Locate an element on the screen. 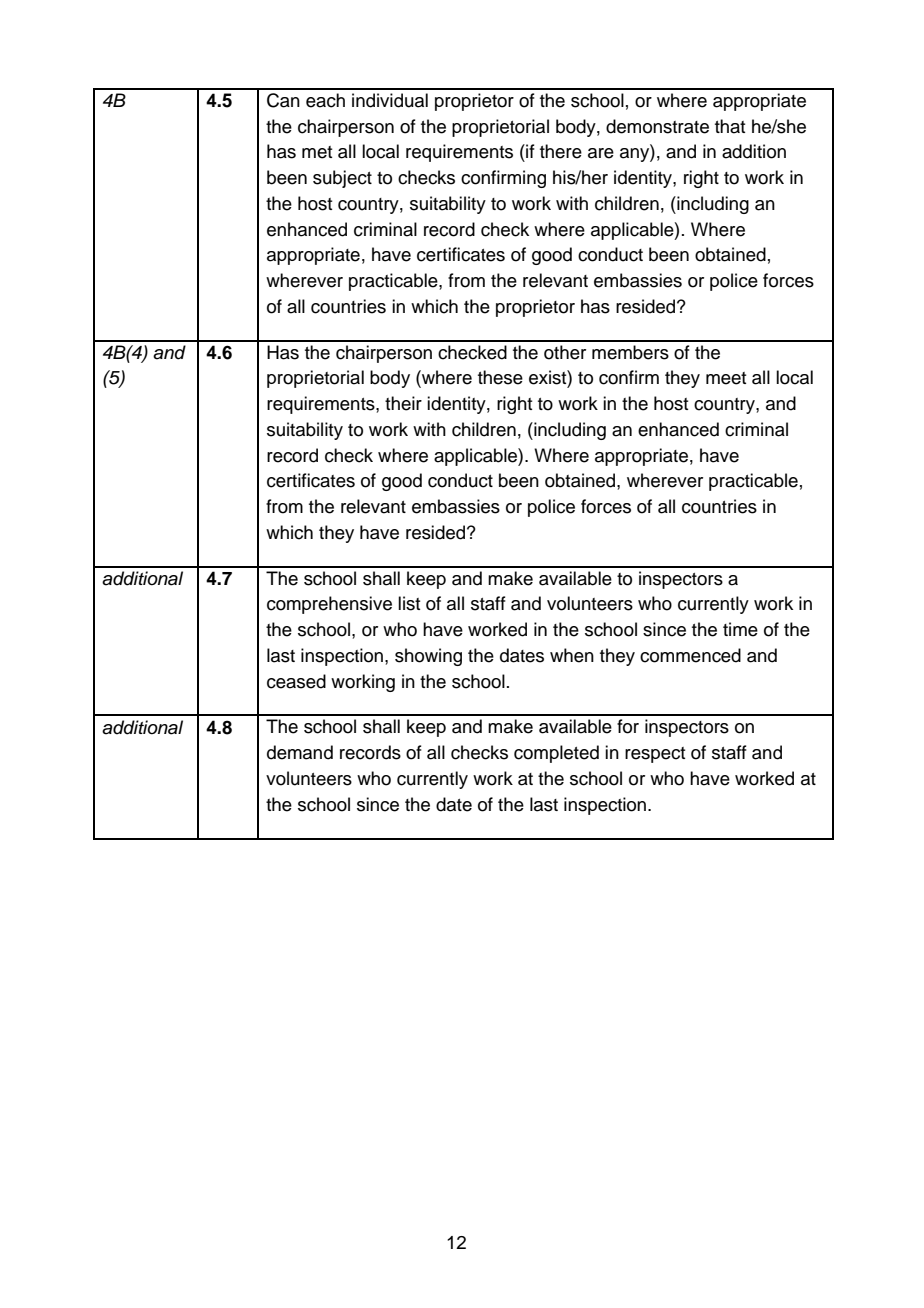 Image resolution: width=924 pixels, height=1308 pixels. demand is located at coordinates (300, 752).
